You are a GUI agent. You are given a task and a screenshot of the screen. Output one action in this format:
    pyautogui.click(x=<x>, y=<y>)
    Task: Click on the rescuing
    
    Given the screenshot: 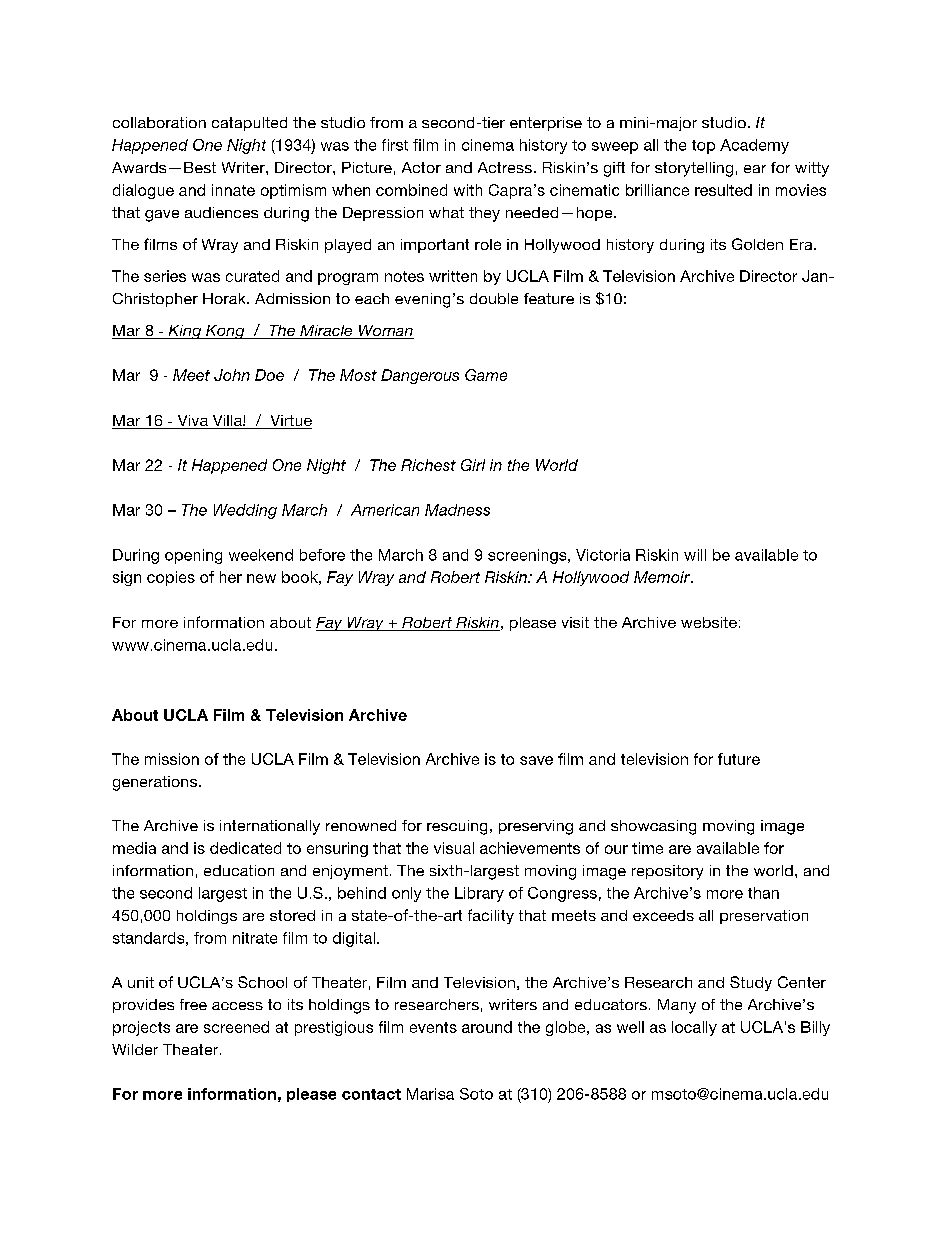 What is the action you would take?
    pyautogui.click(x=457, y=827)
